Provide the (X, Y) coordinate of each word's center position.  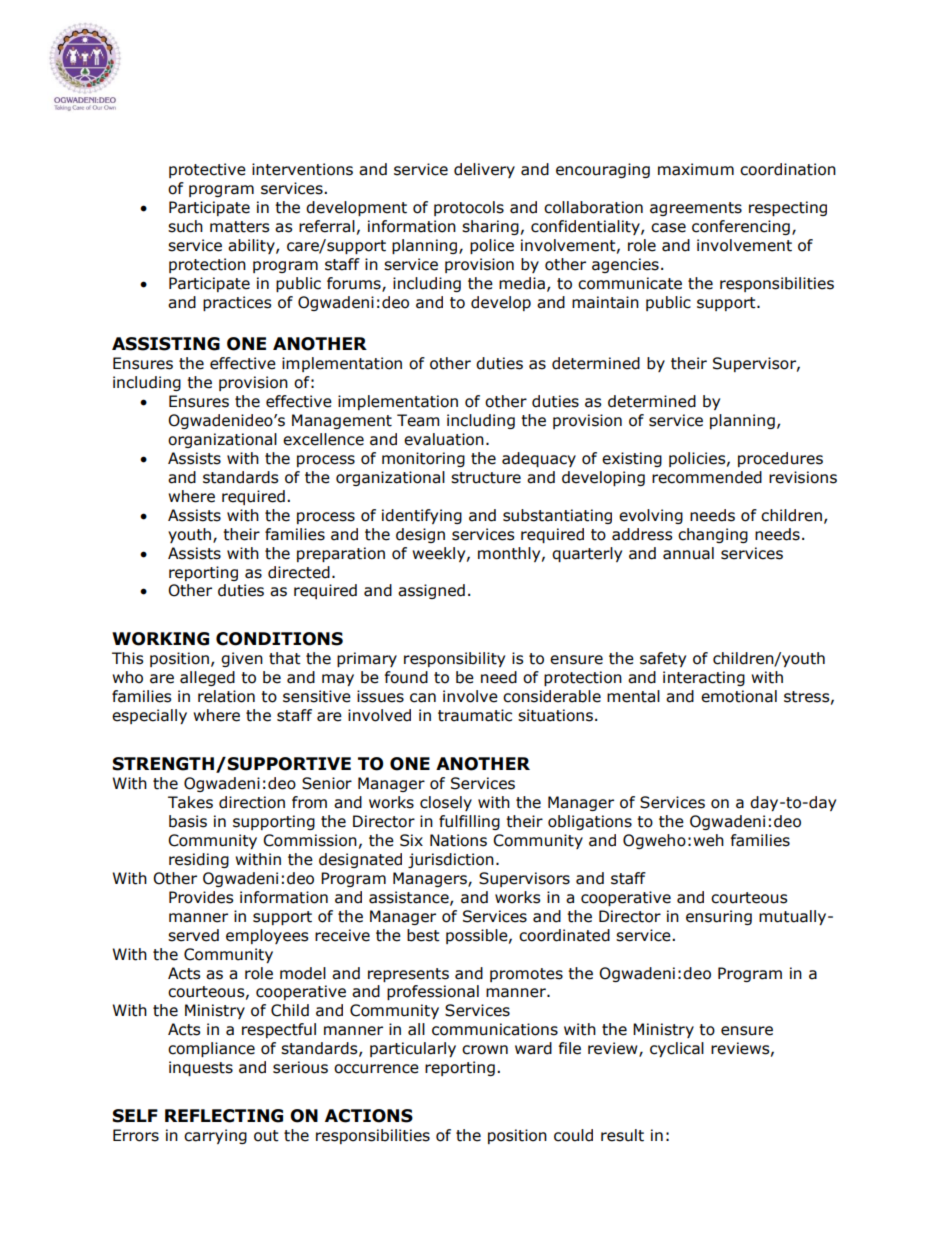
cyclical (677, 1049)
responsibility (454, 659)
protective (207, 170)
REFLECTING (224, 1116)
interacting (704, 678)
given (242, 659)
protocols (469, 208)
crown (485, 1050)
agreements (696, 209)
